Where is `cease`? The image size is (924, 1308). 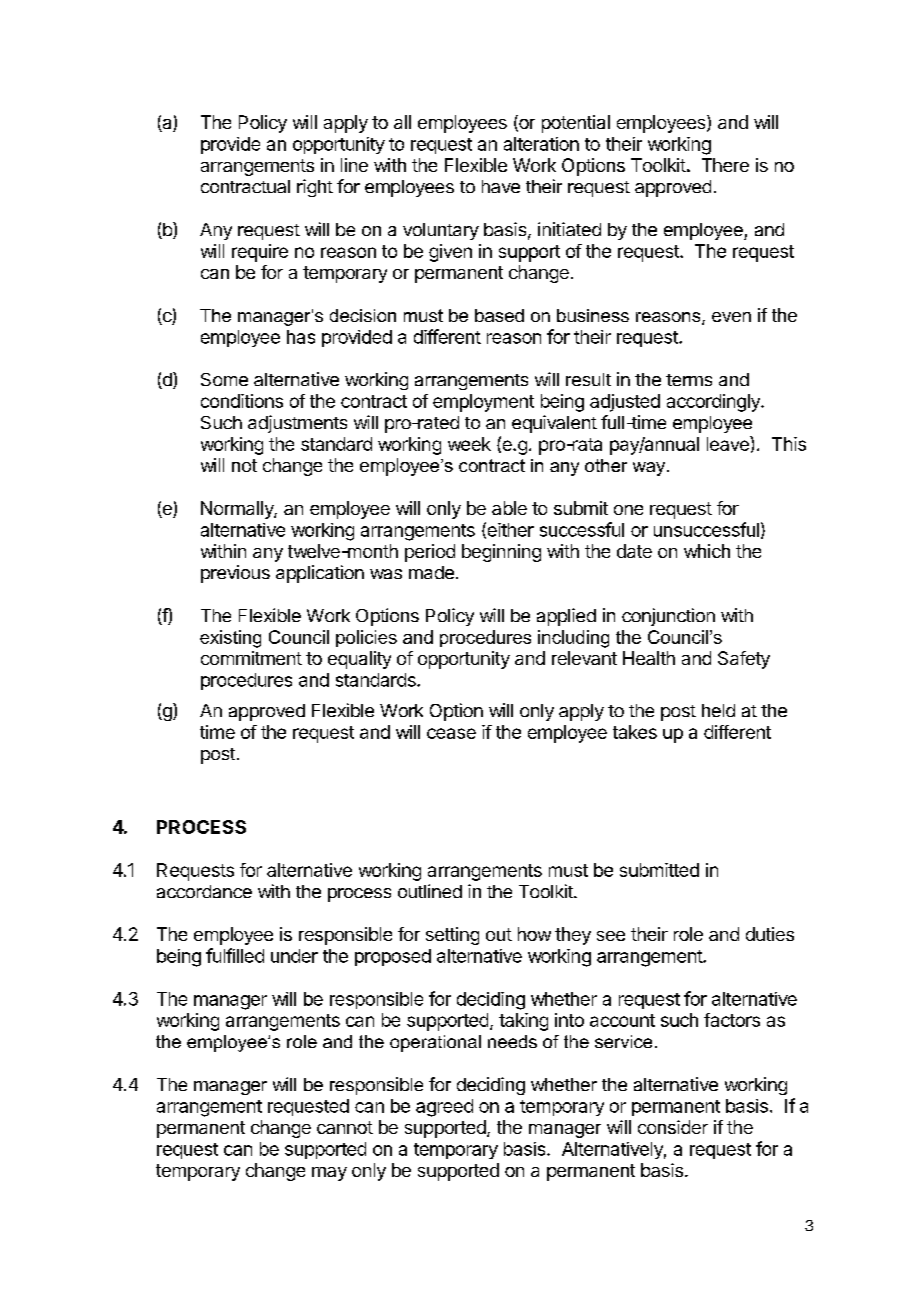 cease is located at coordinates (451, 733).
